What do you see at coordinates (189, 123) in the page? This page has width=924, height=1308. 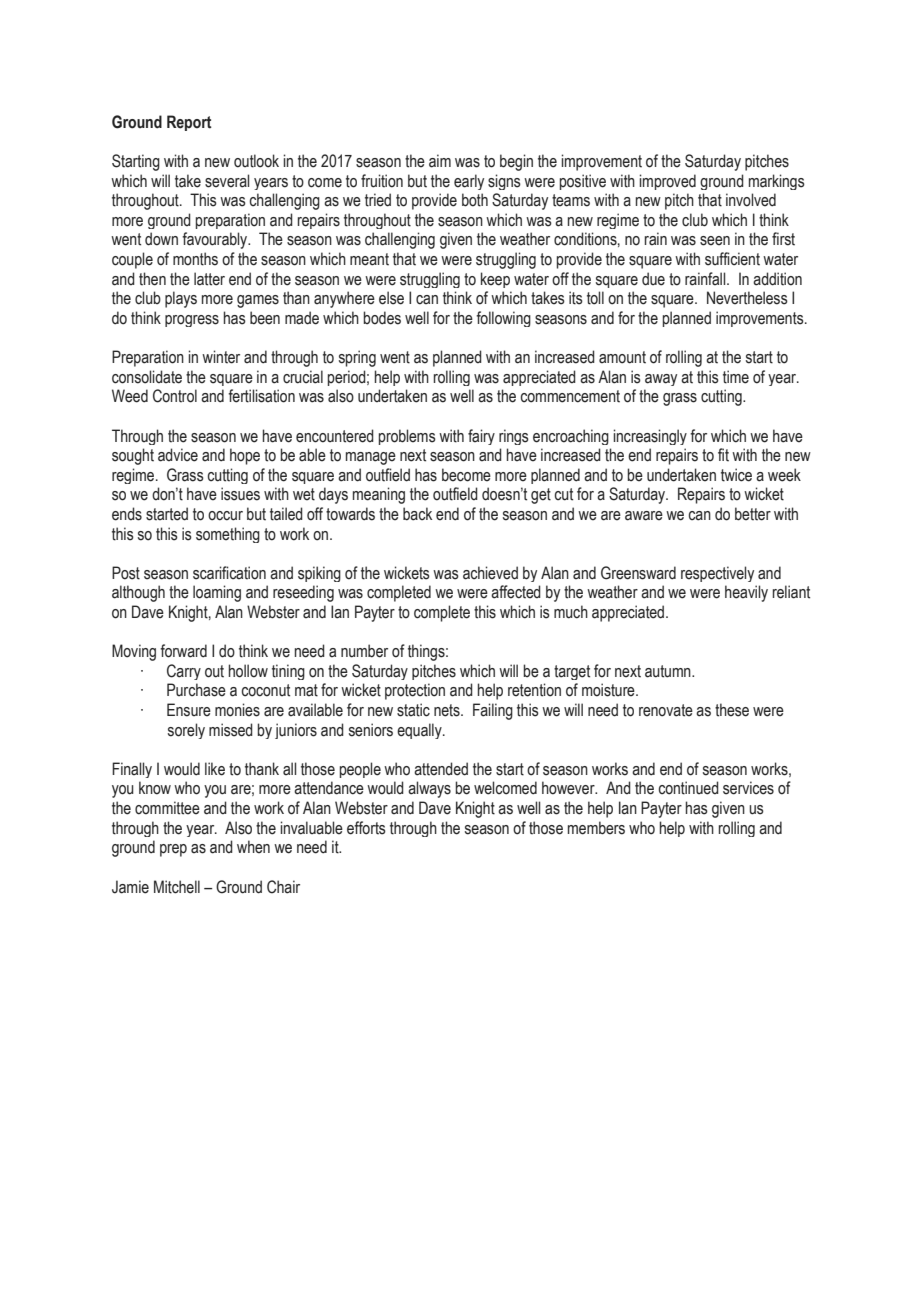 I see `Report` at bounding box center [189, 123].
